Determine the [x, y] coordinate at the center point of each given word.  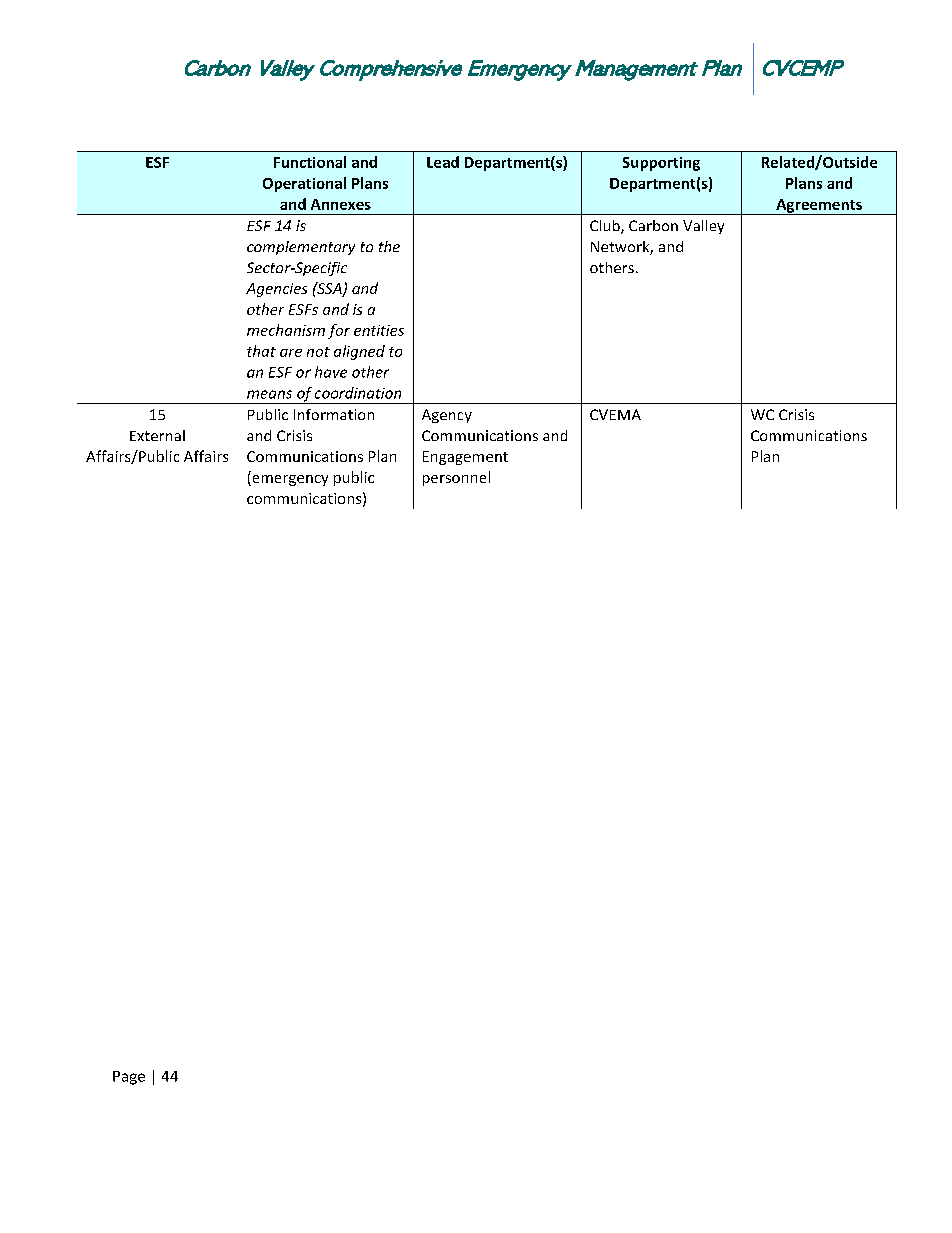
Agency [447, 416]
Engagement [465, 458]
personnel [456, 478]
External [157, 435]
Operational [304, 184]
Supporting [661, 164]
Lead [443, 162]
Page [129, 1078]
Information [334, 414]
